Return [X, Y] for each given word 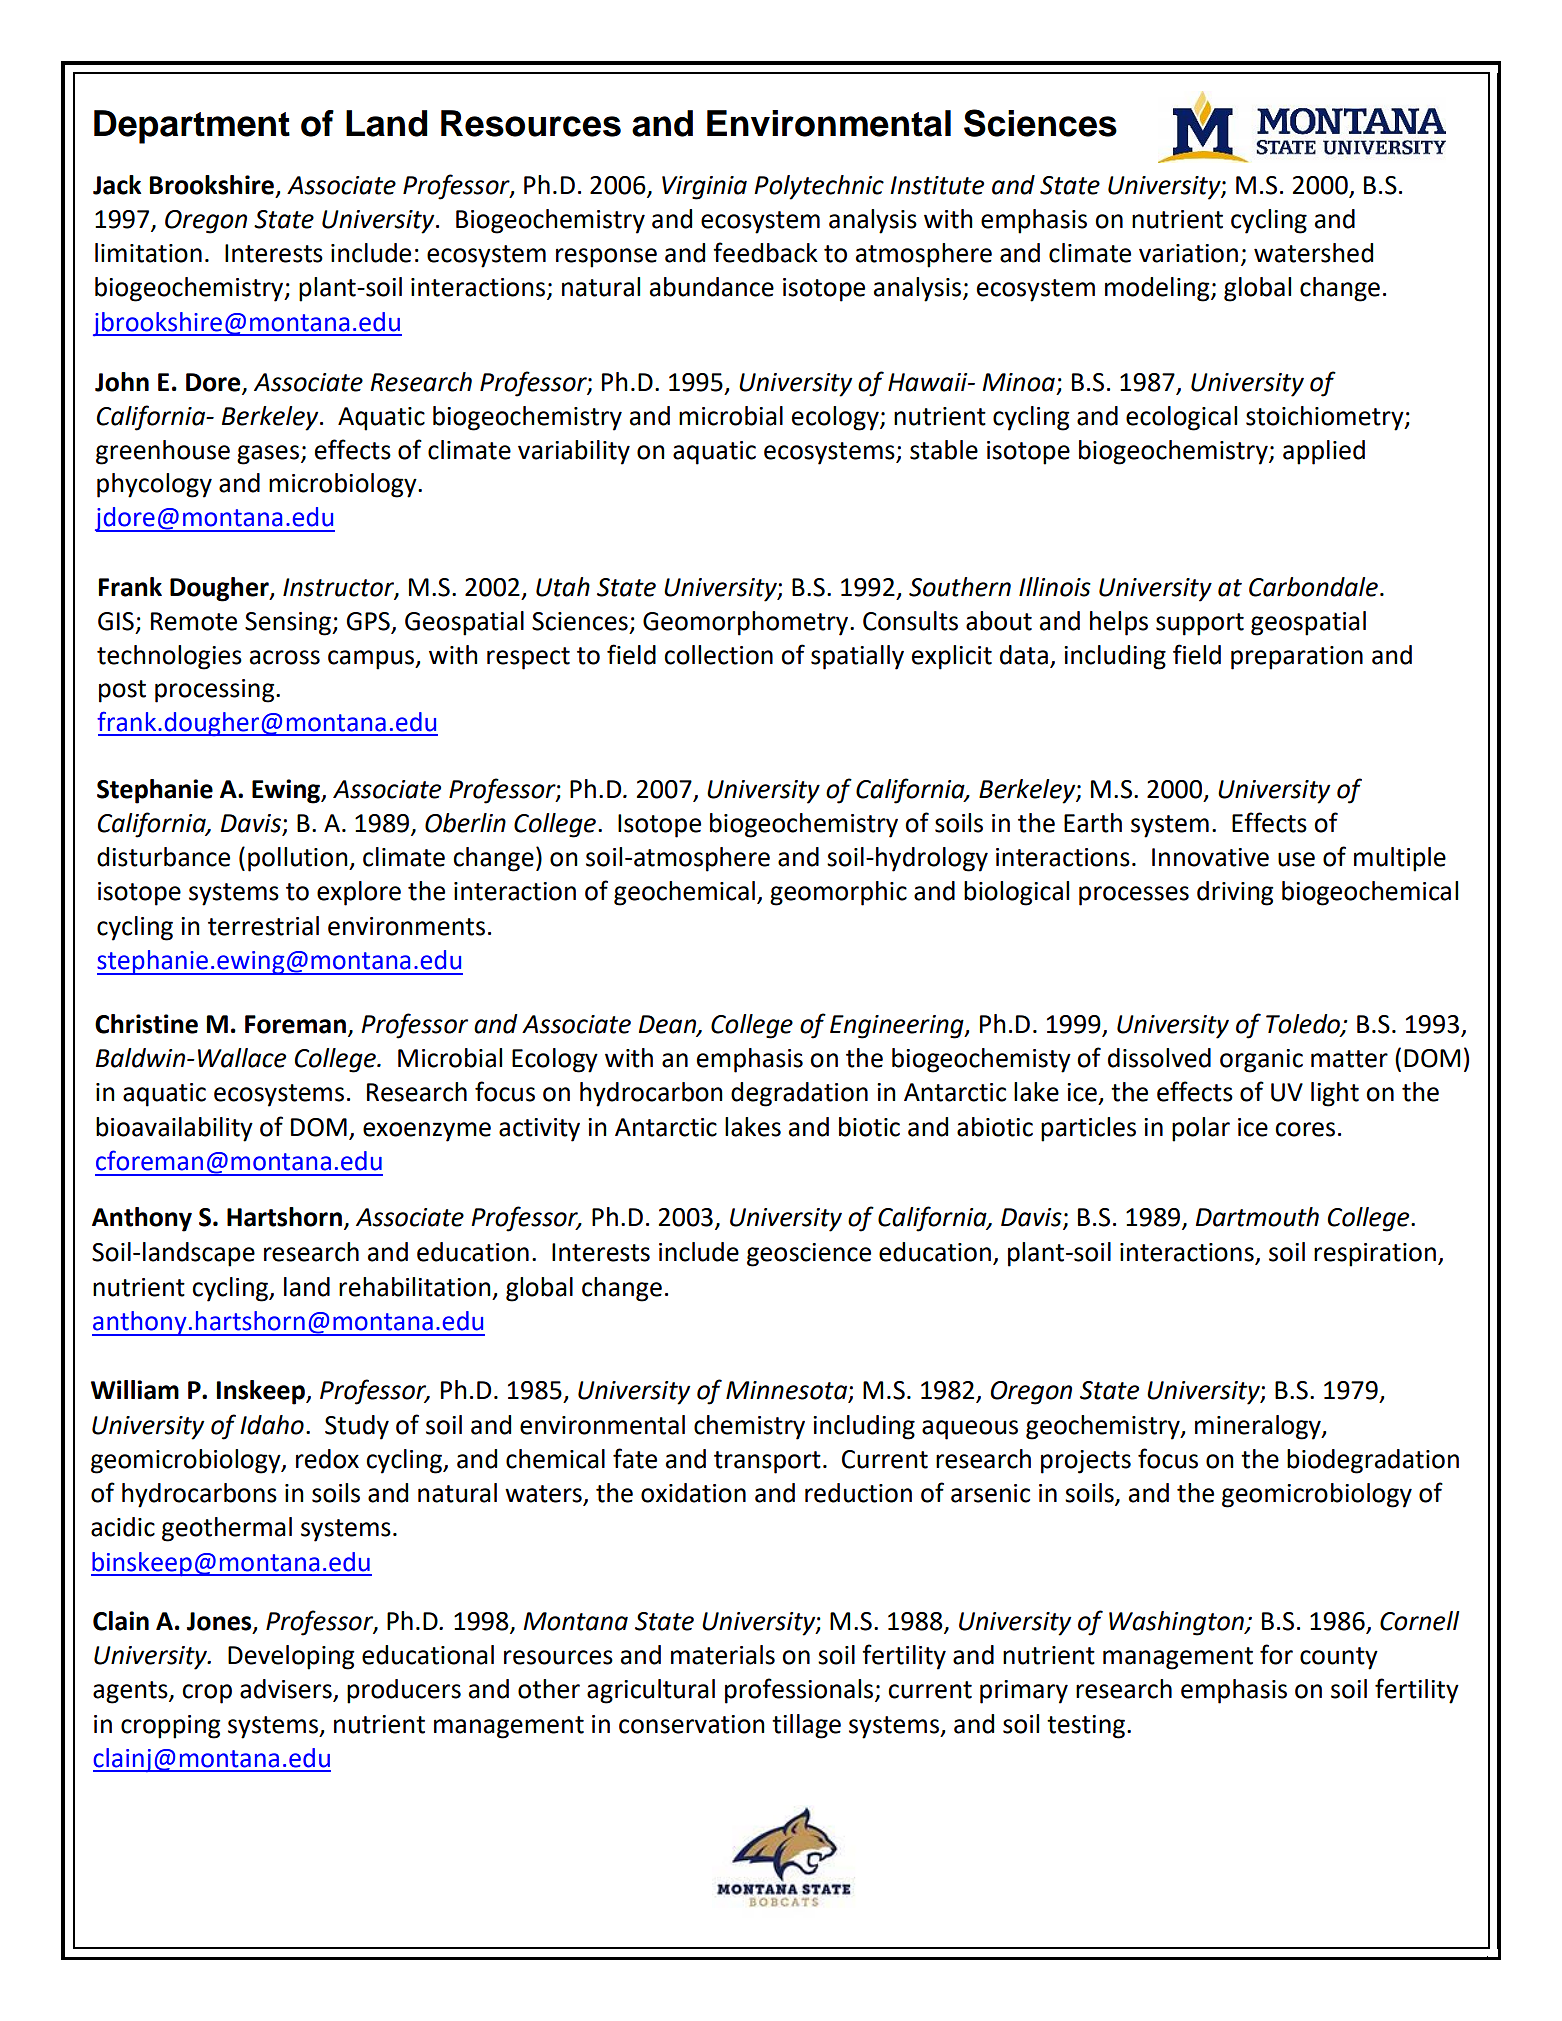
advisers [287, 1690]
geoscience [809, 1255]
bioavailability [174, 1129]
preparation [1297, 658]
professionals [800, 1691]
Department [192, 127]
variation [1188, 253]
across [285, 657]
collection [718, 655]
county [1339, 1658]
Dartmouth [1257, 1217]
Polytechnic [819, 187]
